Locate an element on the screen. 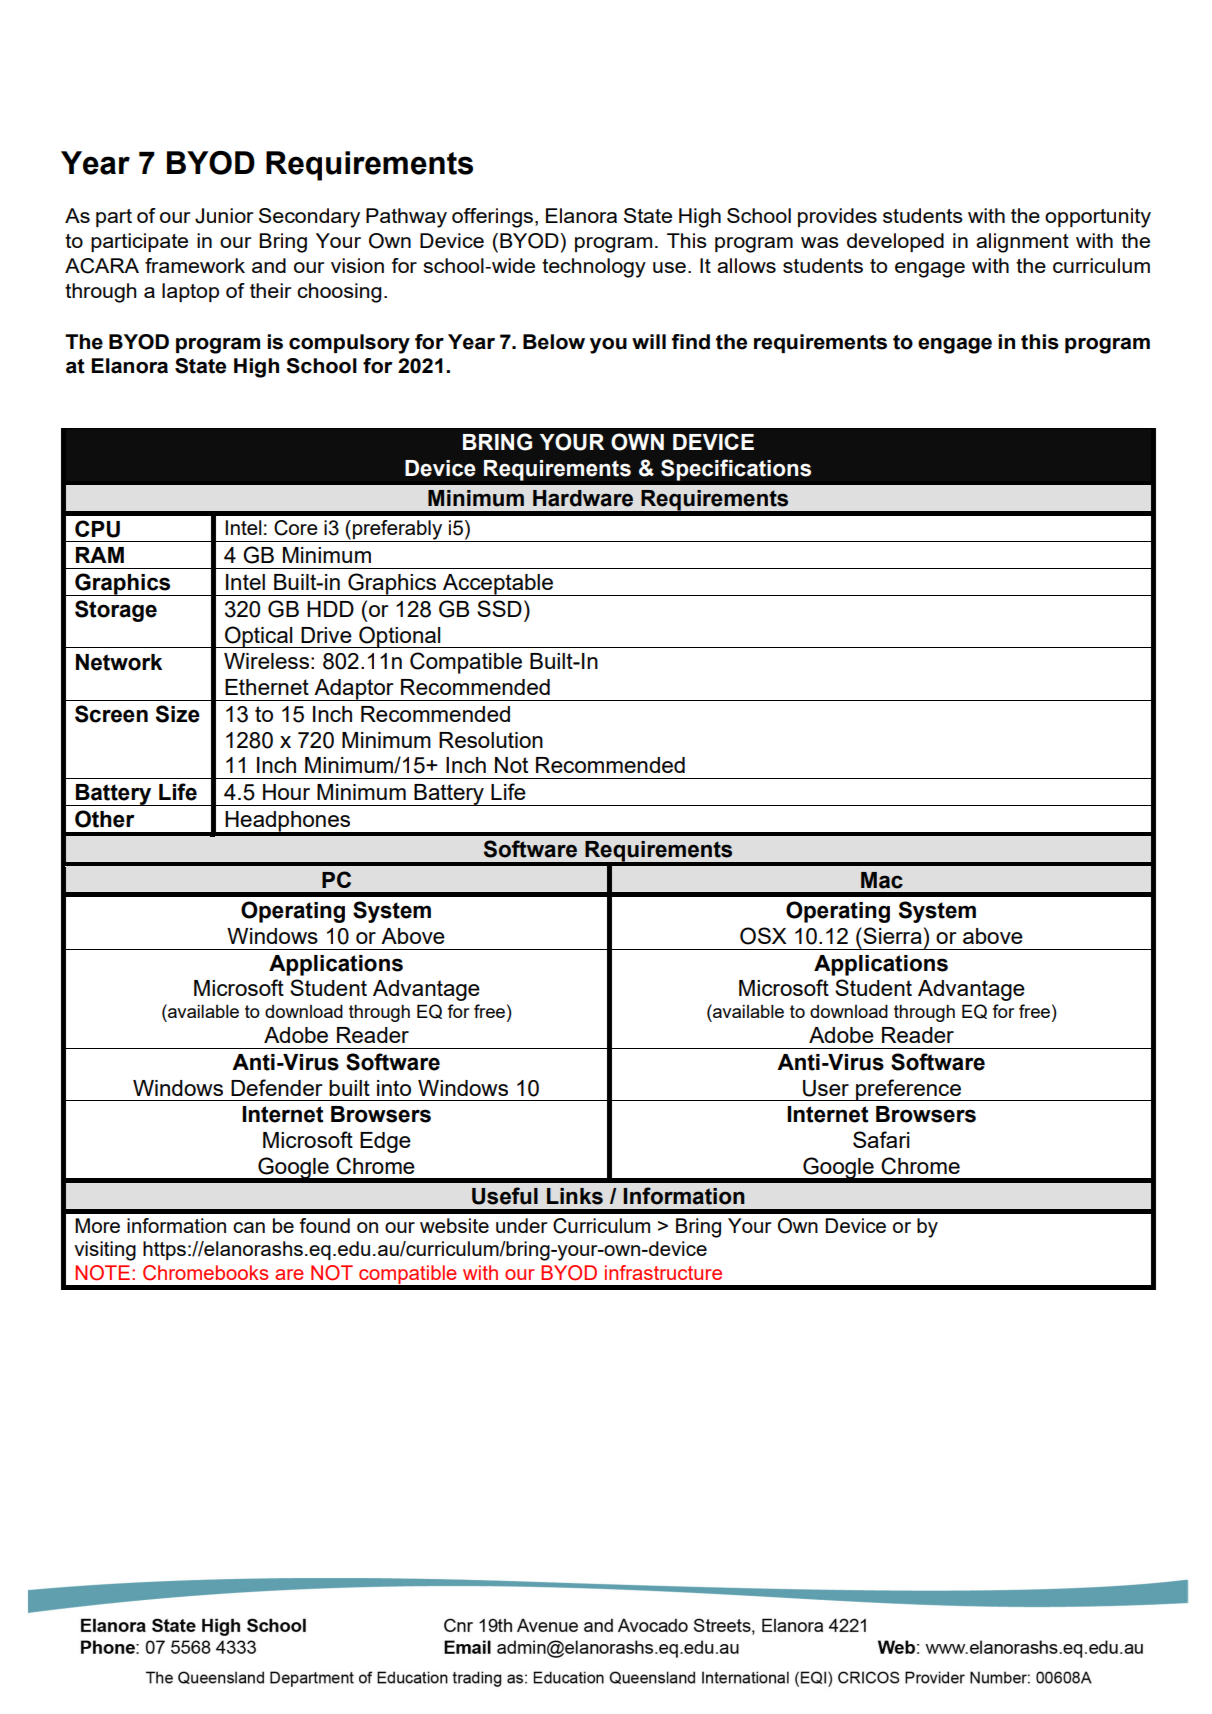 The width and height of the screenshot is (1212, 1714). alignment is located at coordinates (1022, 243).
